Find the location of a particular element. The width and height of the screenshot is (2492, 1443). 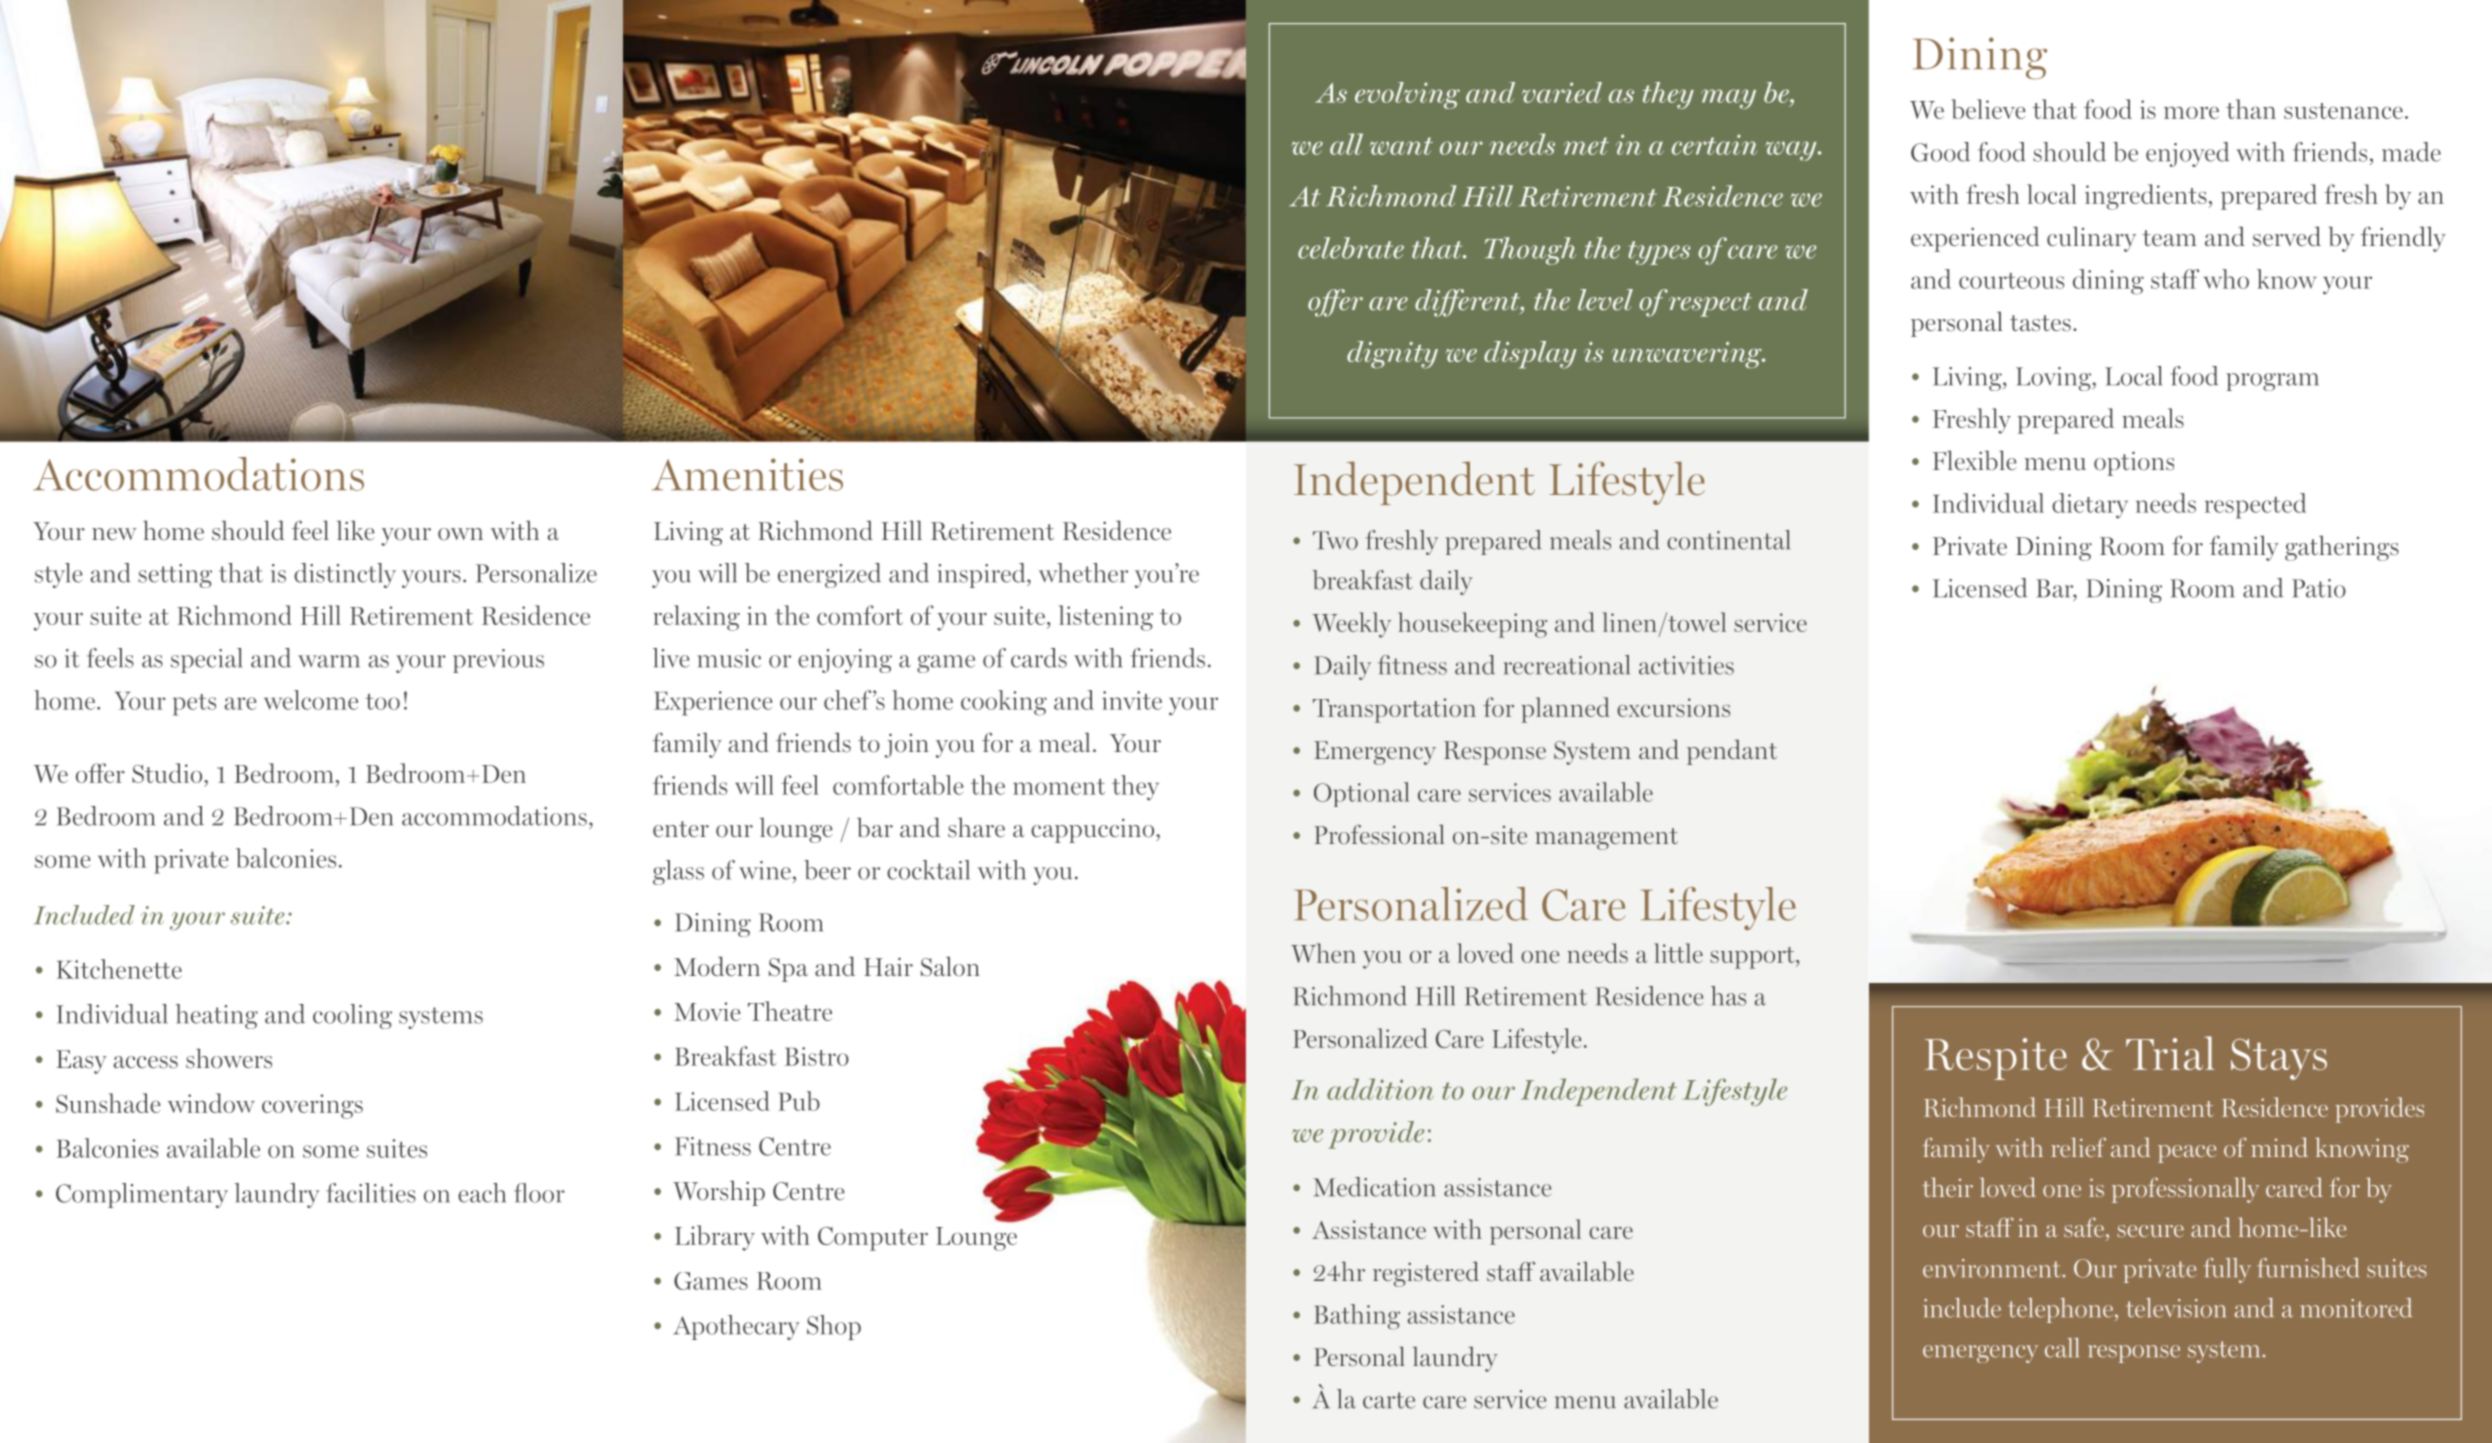

own is located at coordinates (460, 534).
